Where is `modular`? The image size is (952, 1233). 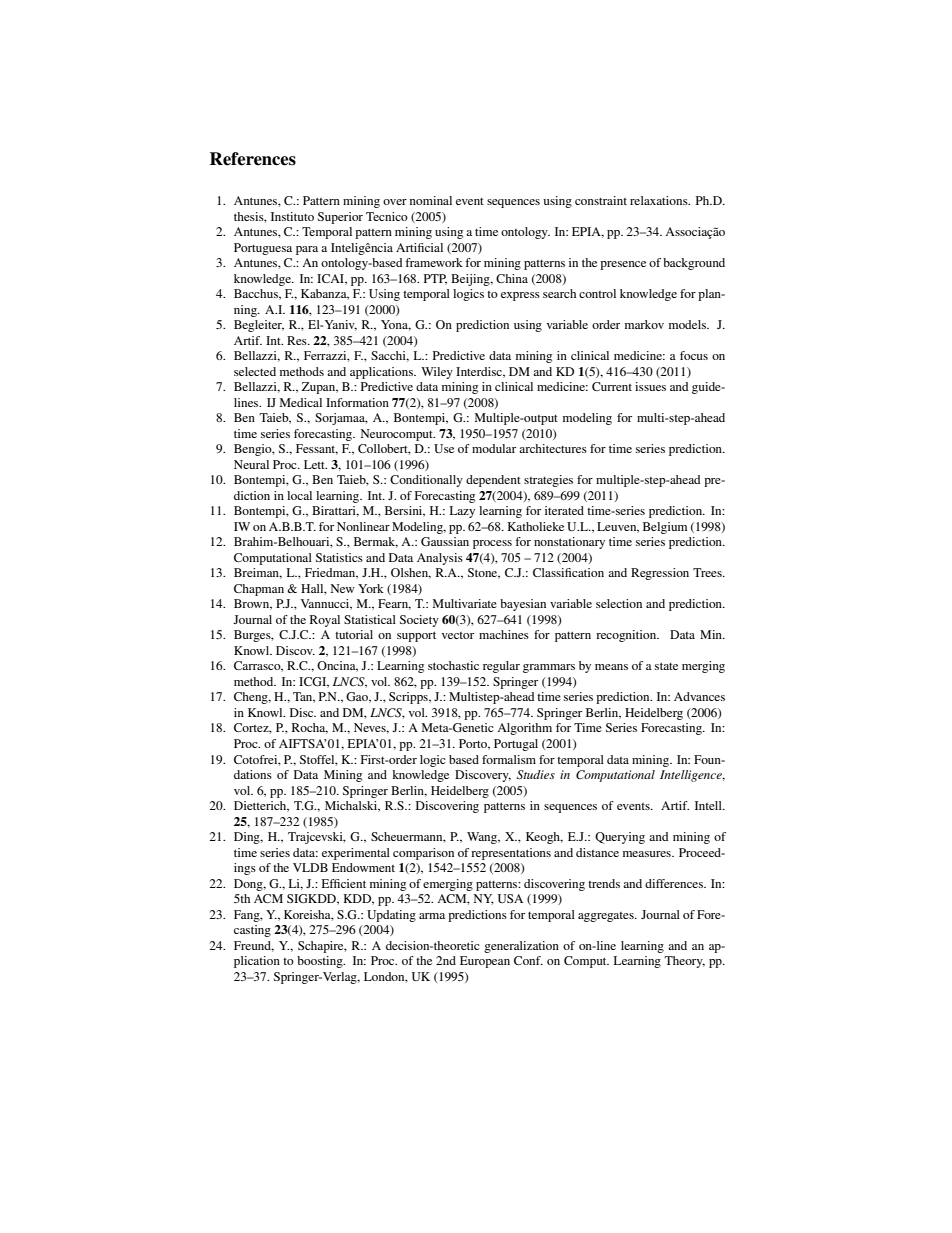 modular is located at coordinates (494, 448).
